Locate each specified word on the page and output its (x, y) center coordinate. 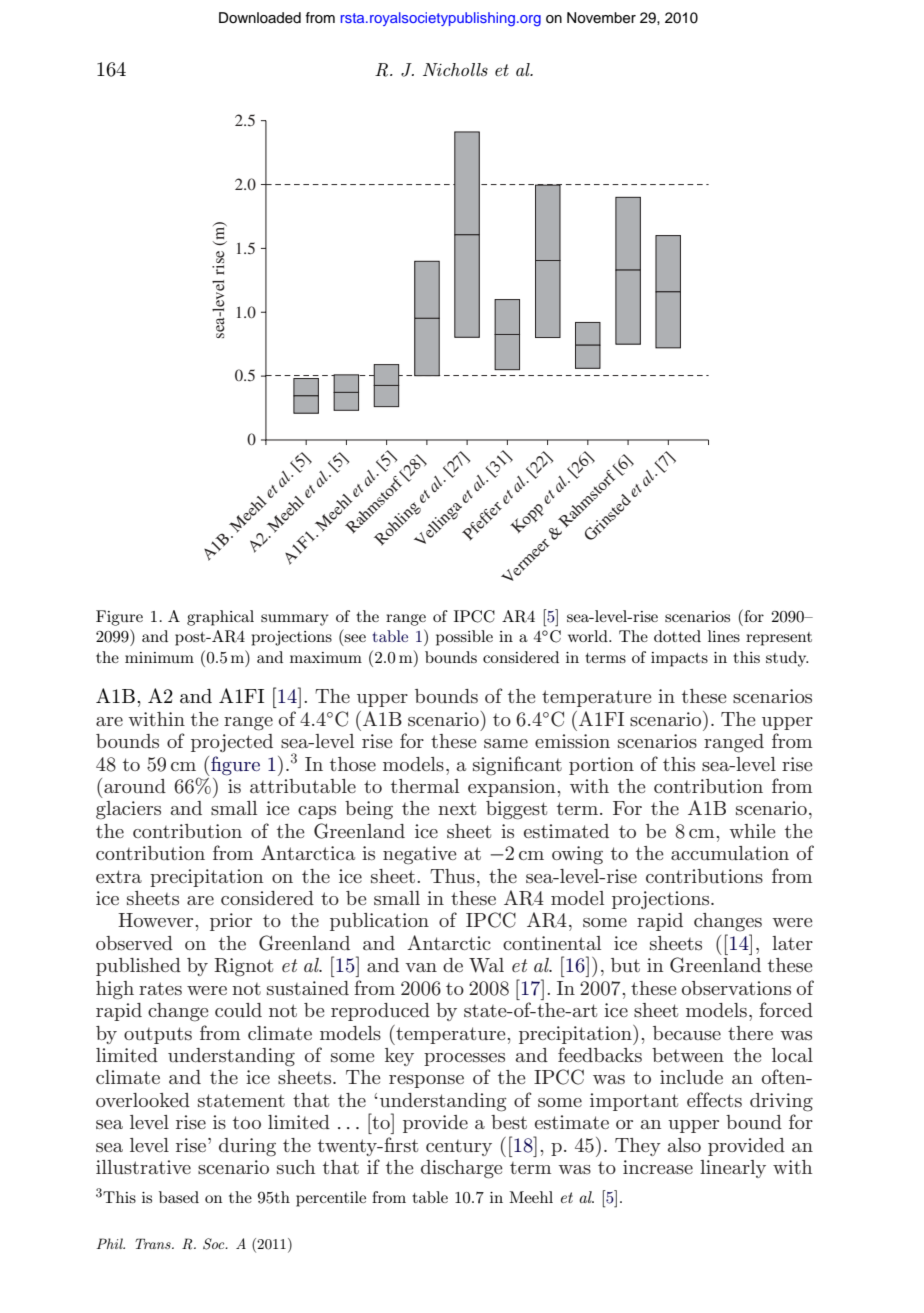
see (355, 638)
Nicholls (455, 69)
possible (464, 638)
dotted (677, 636)
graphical (220, 618)
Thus (452, 876)
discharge (462, 1169)
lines (724, 636)
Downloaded (260, 18)
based (179, 1197)
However (157, 920)
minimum (159, 657)
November (601, 18)
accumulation (730, 853)
